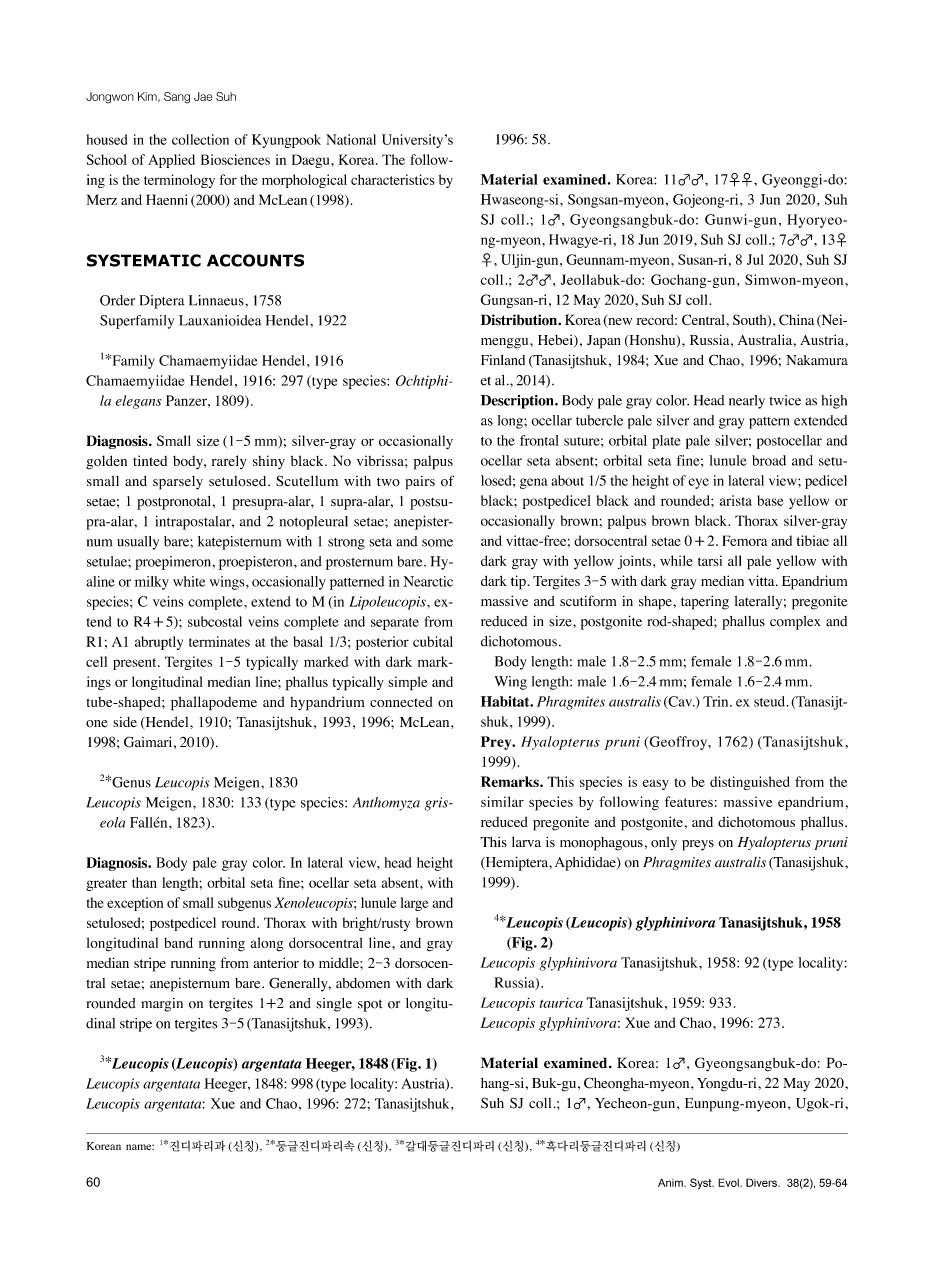 This screenshot has width=952, height=1270. What do you see at coordinates (755, 259) in the screenshot?
I see `Jul` at bounding box center [755, 259].
